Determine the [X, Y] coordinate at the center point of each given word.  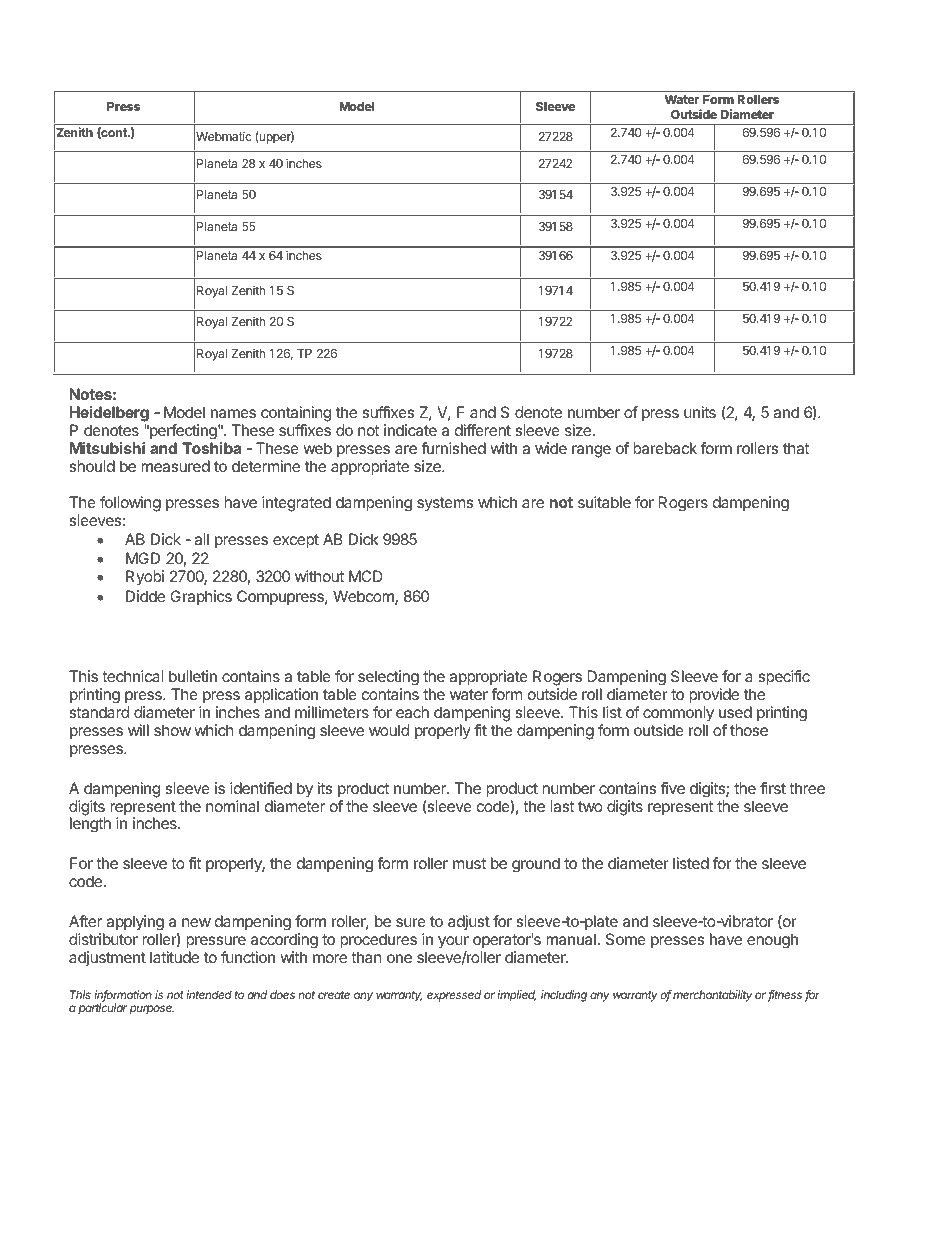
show [172, 730]
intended [209, 994]
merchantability [712, 996]
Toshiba [211, 448]
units [700, 412]
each [412, 712]
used [735, 712]
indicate [410, 430]
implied [516, 996]
